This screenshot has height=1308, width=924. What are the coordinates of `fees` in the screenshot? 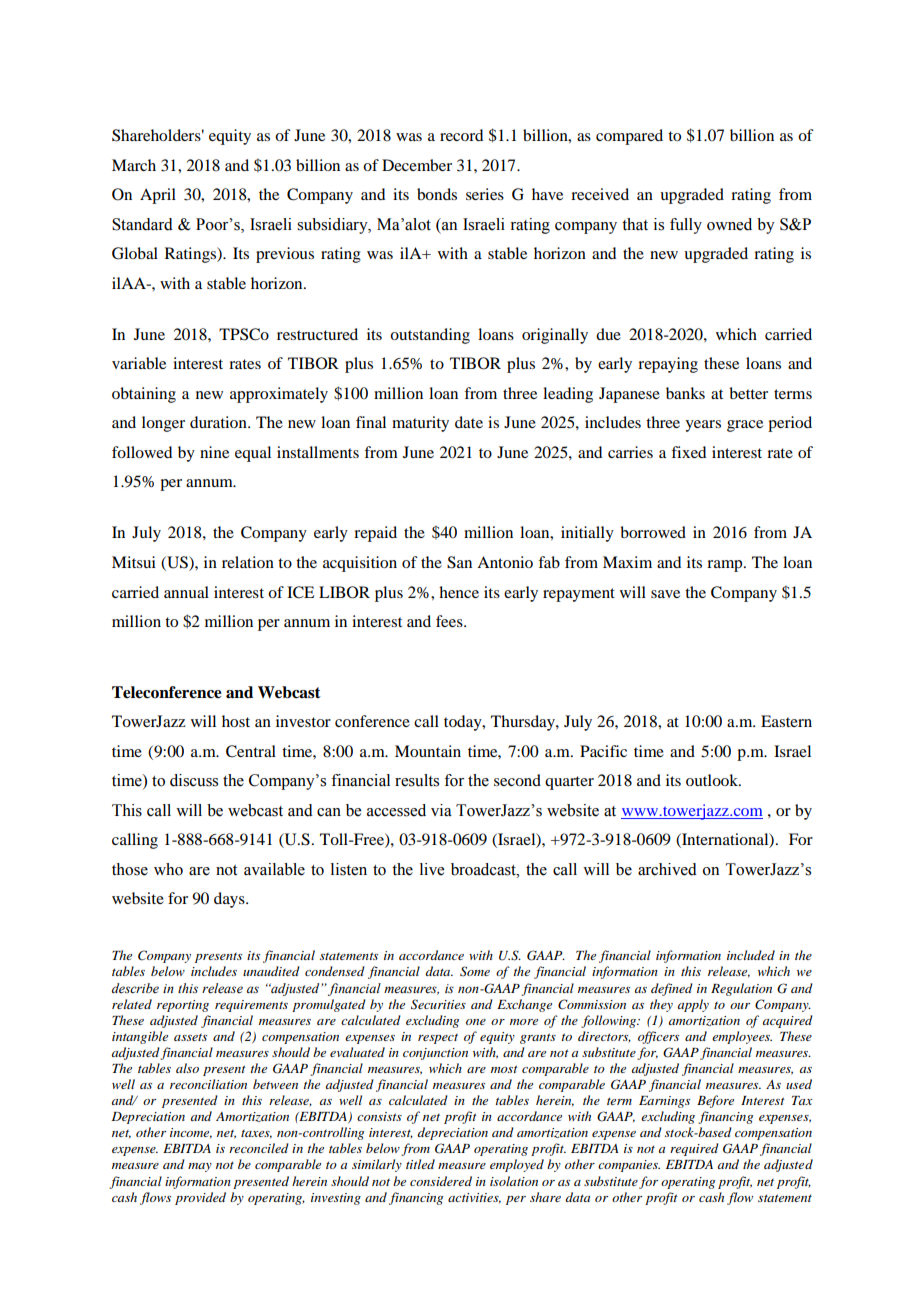 It's located at (450, 621).
